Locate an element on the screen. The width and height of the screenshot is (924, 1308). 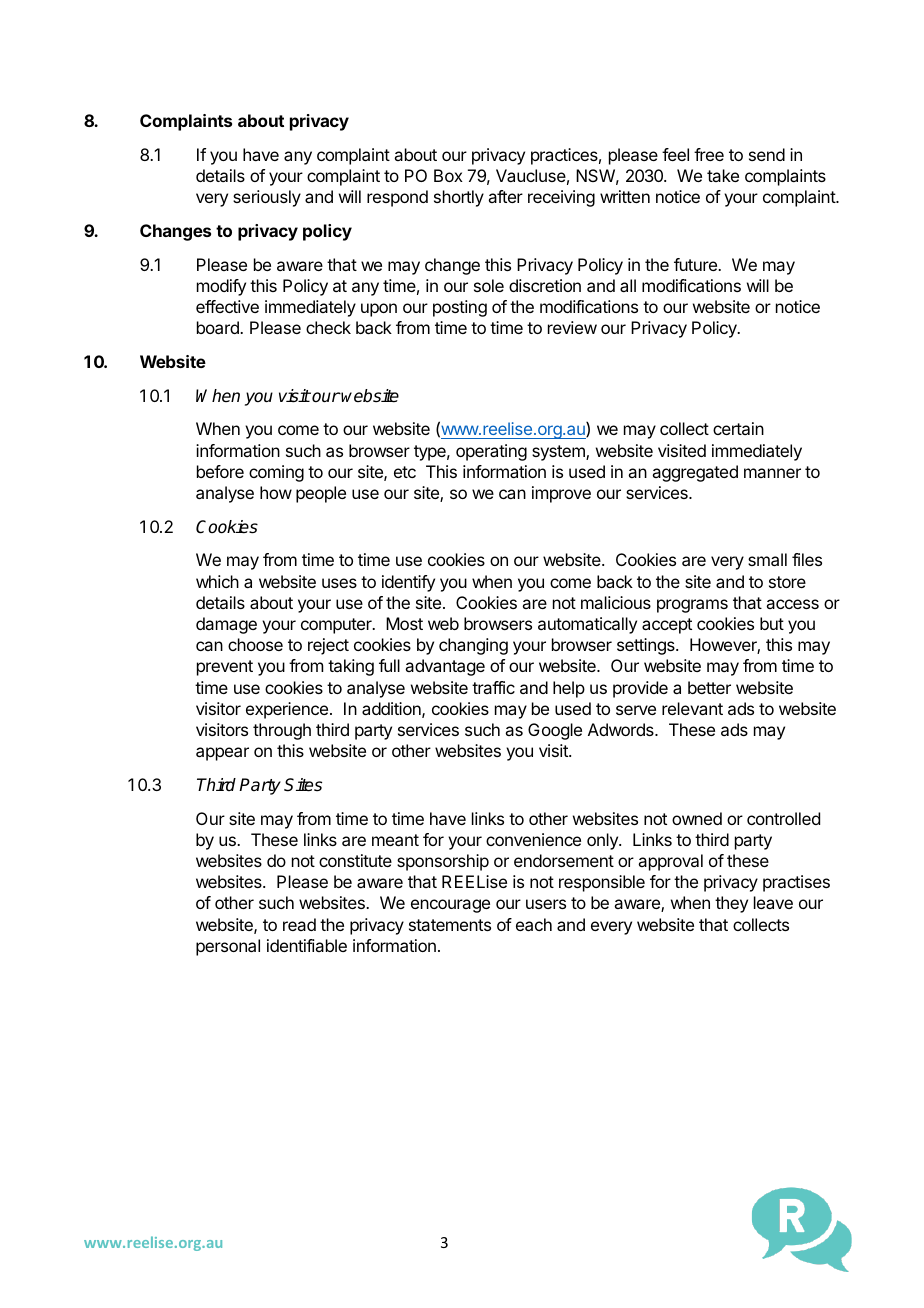
seriously is located at coordinates (267, 198).
